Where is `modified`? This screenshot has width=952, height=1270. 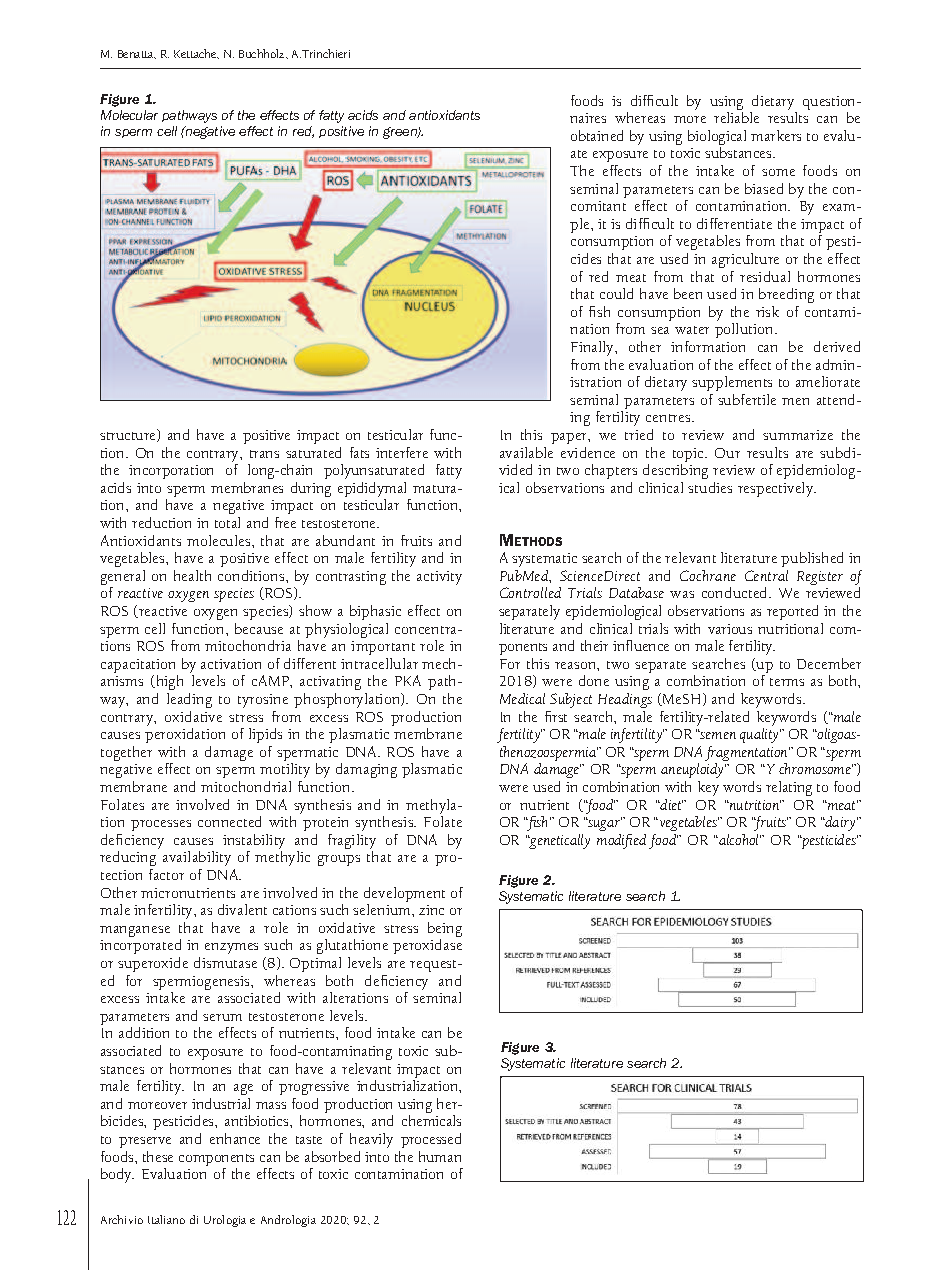
modified is located at coordinates (621, 841).
